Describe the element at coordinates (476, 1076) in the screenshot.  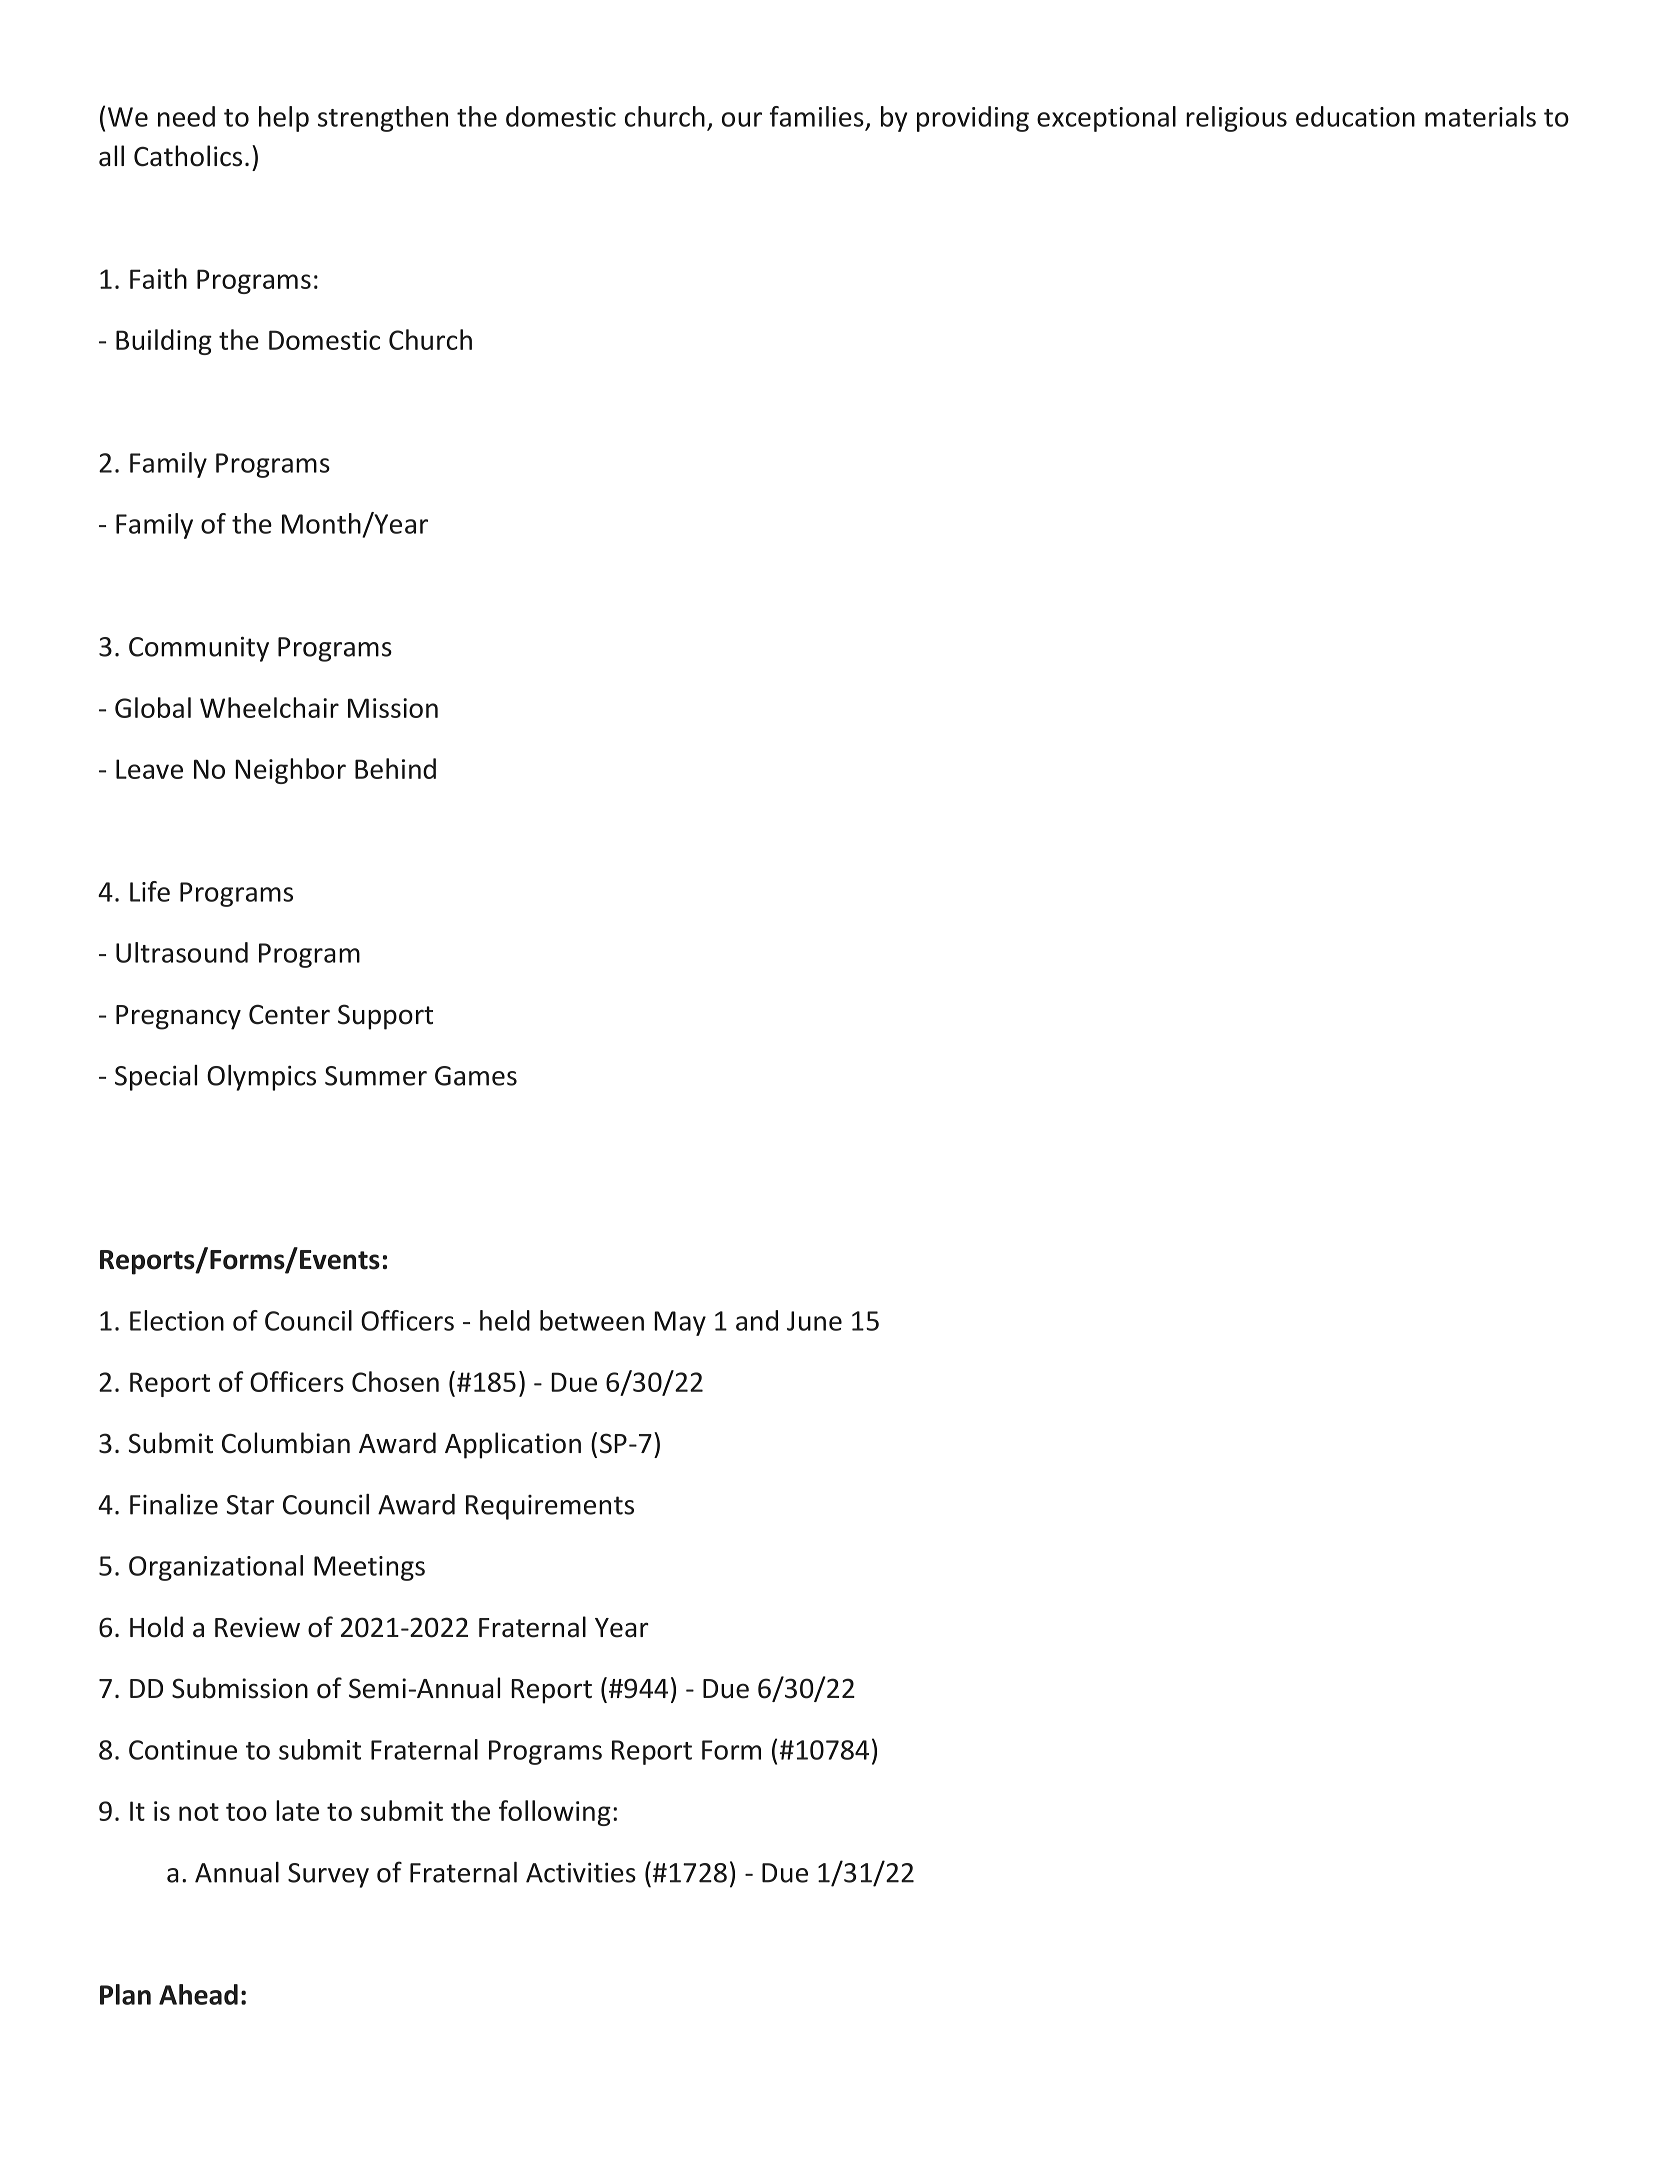
I see `Games` at that location.
